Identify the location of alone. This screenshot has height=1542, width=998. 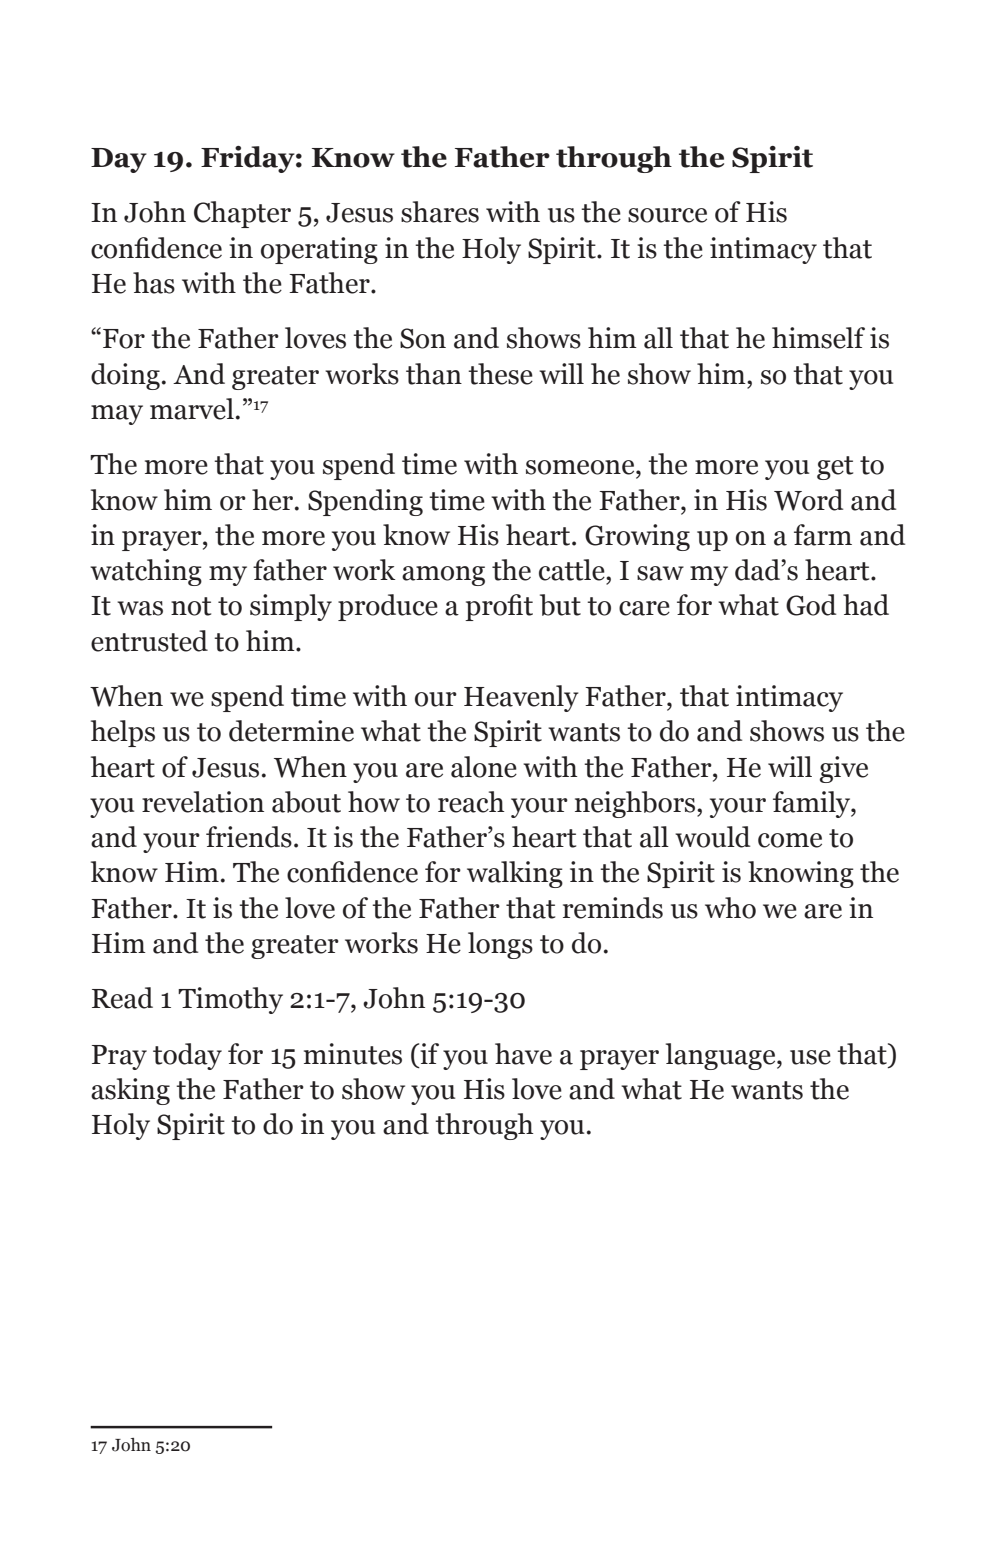
(484, 767).
